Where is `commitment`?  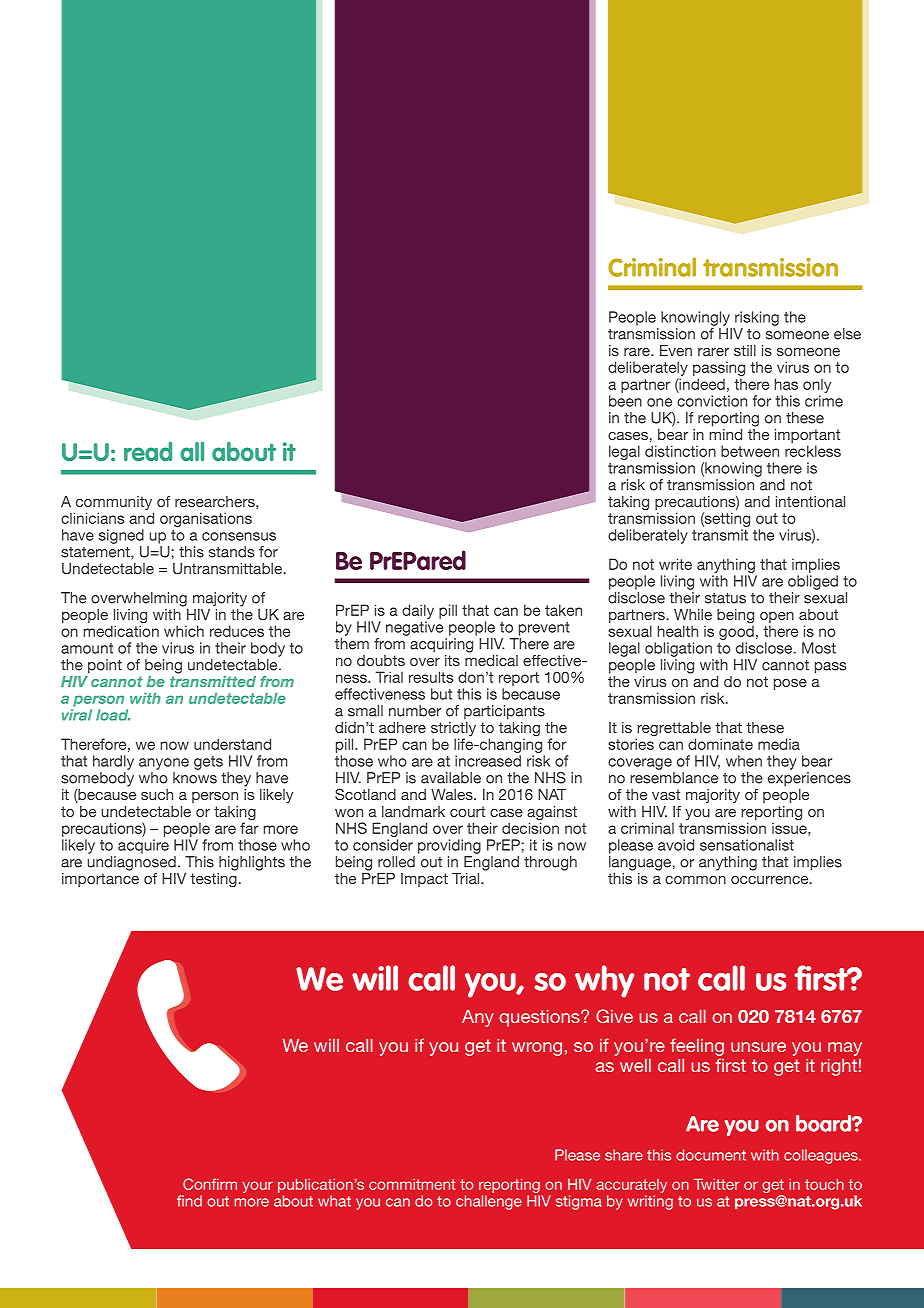
commitment is located at coordinates (412, 1184).
